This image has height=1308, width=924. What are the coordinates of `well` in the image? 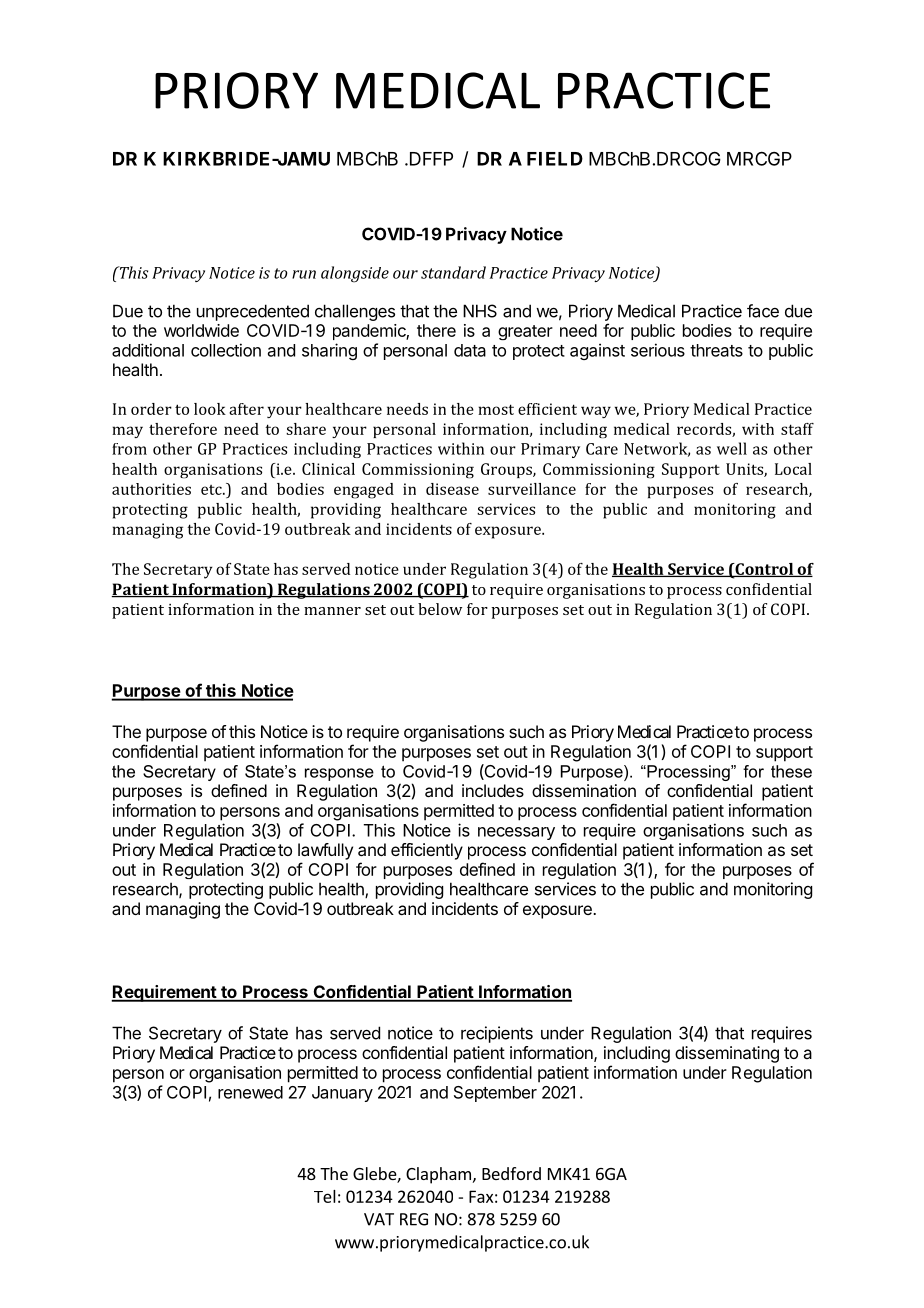 It's located at (732, 448).
